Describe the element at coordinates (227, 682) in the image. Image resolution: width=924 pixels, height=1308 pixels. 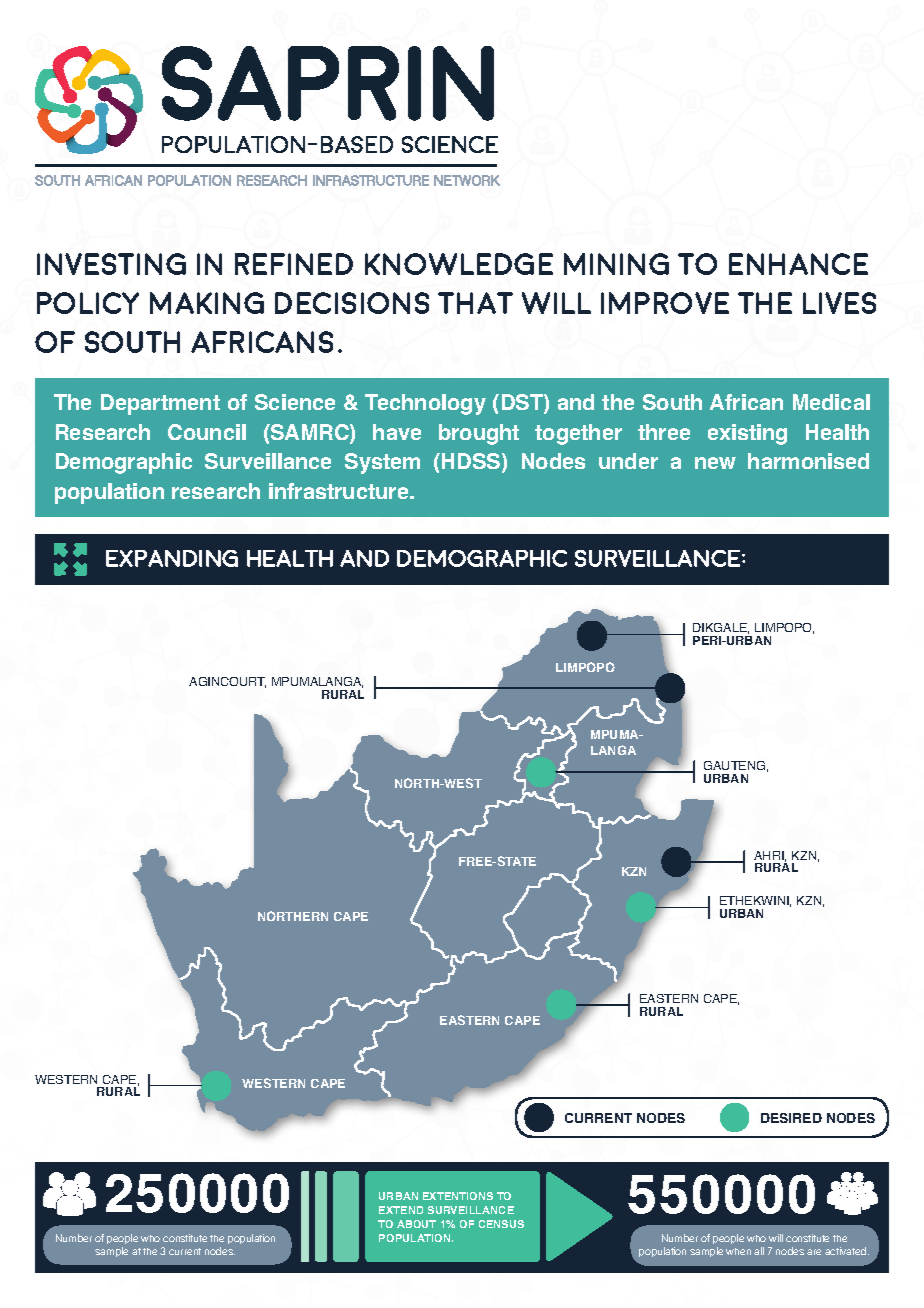
I see `AGINCOURT` at that location.
